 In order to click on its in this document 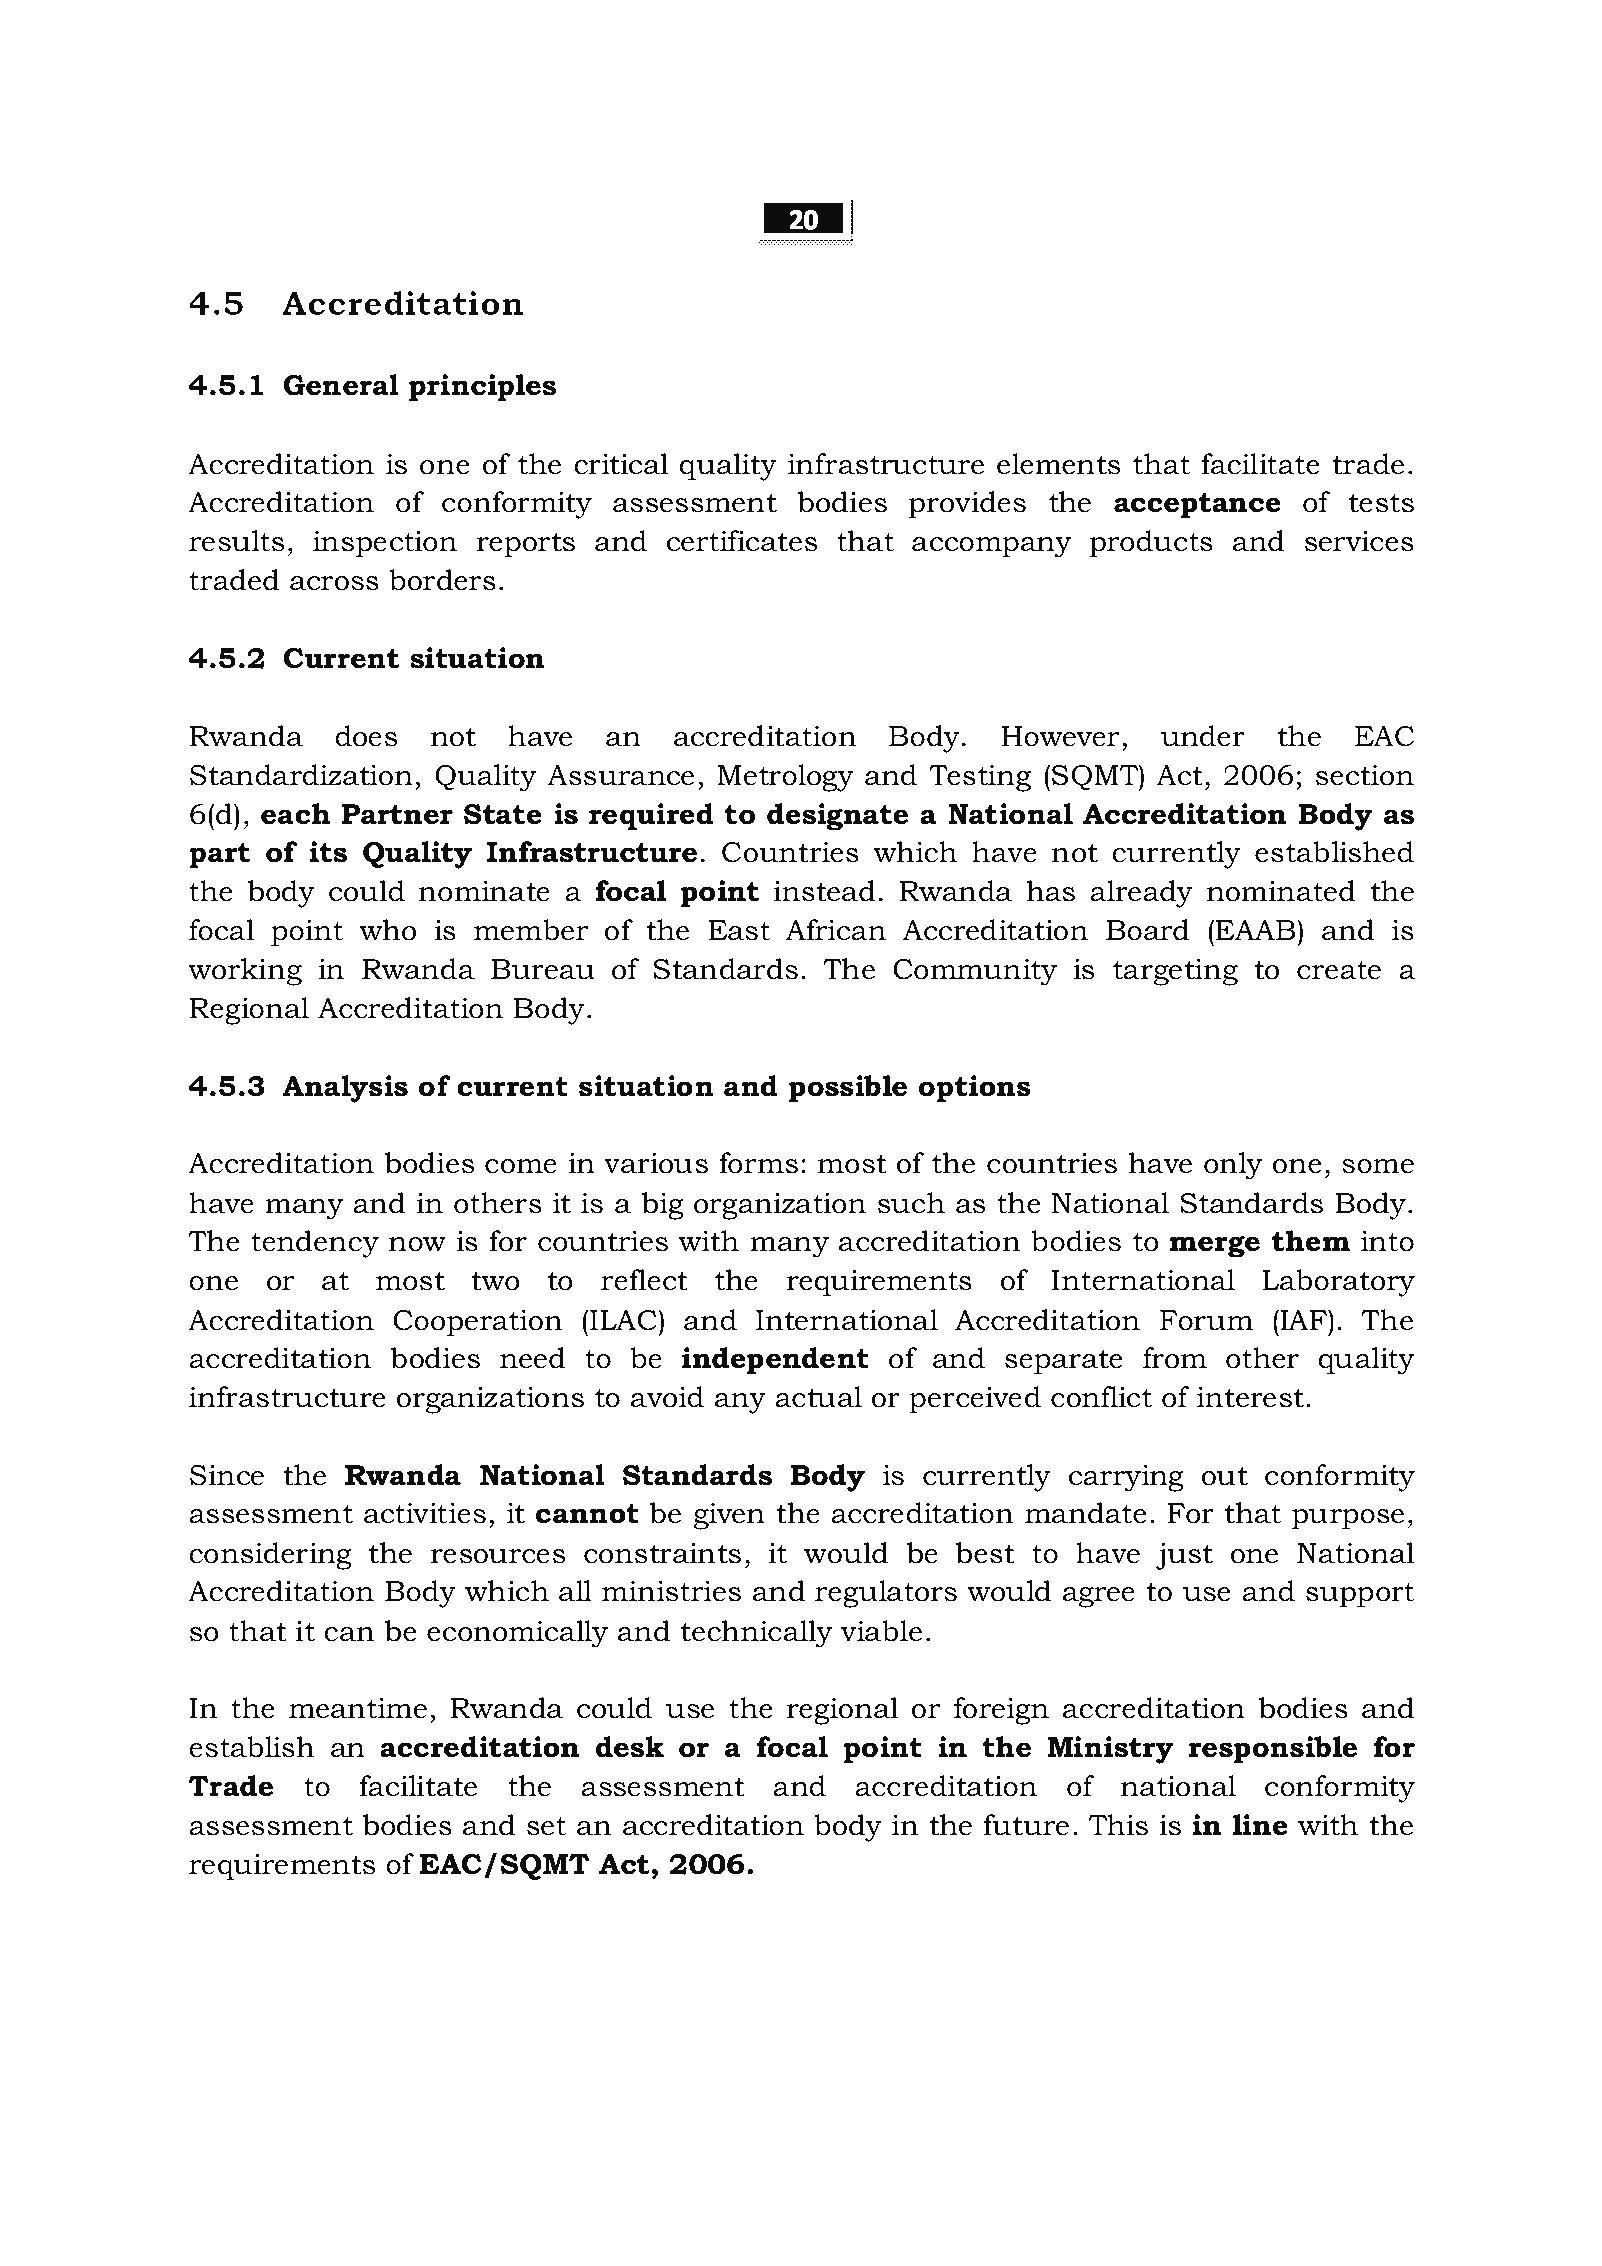, I will do `click(328, 852)`.
